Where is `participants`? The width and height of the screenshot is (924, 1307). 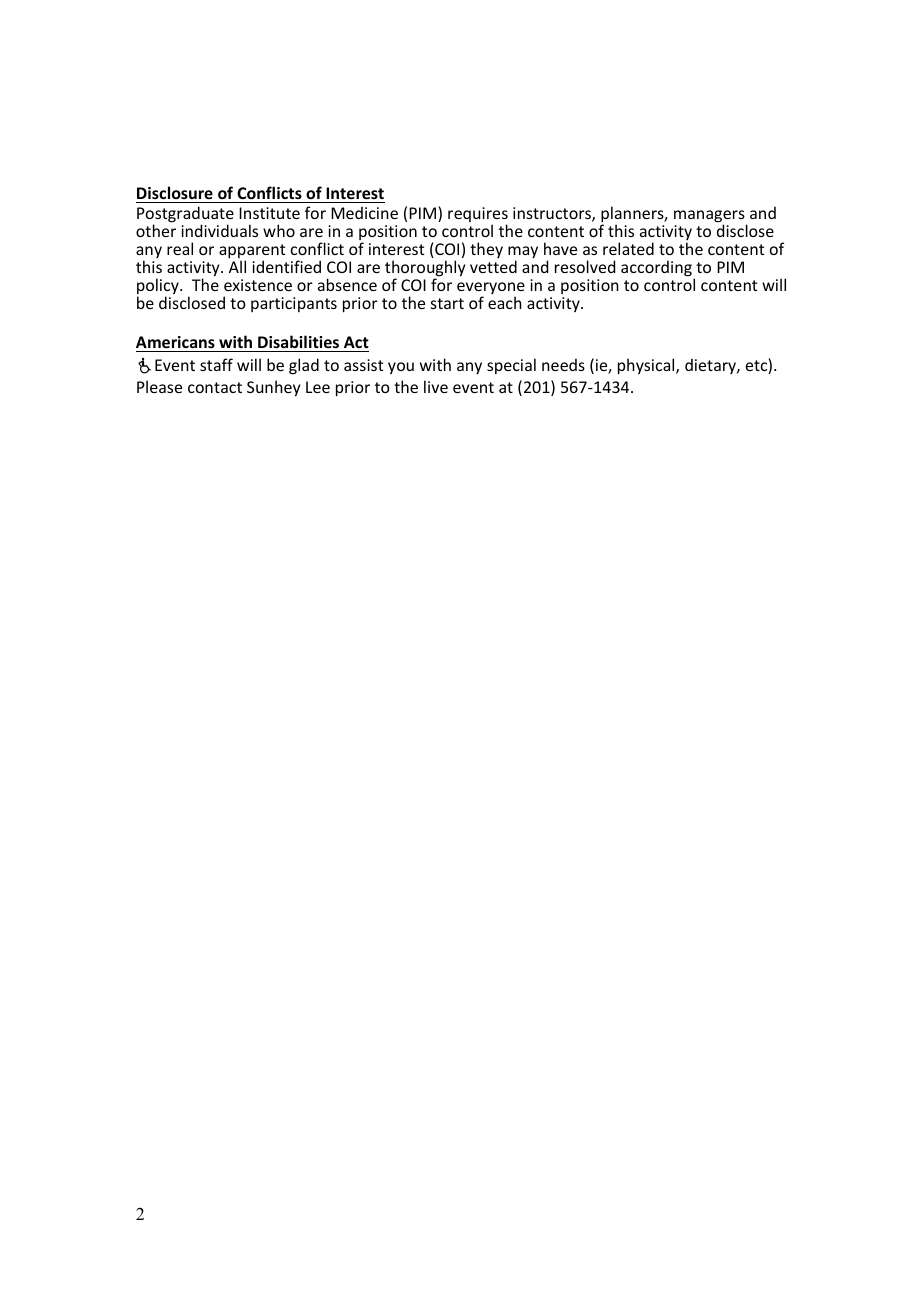
participants is located at coordinates (294, 304).
